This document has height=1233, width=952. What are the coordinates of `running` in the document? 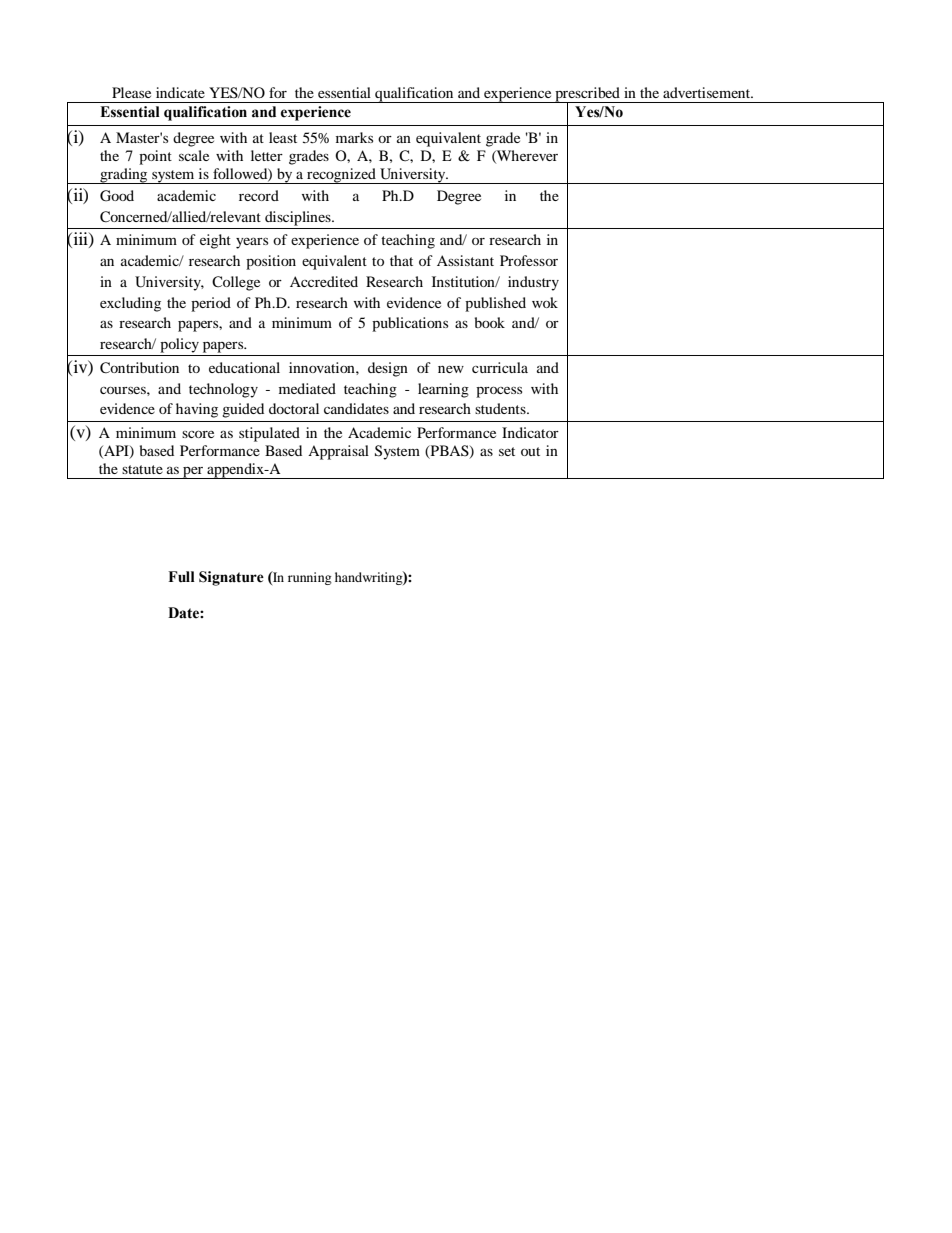 It's located at (310, 578).
